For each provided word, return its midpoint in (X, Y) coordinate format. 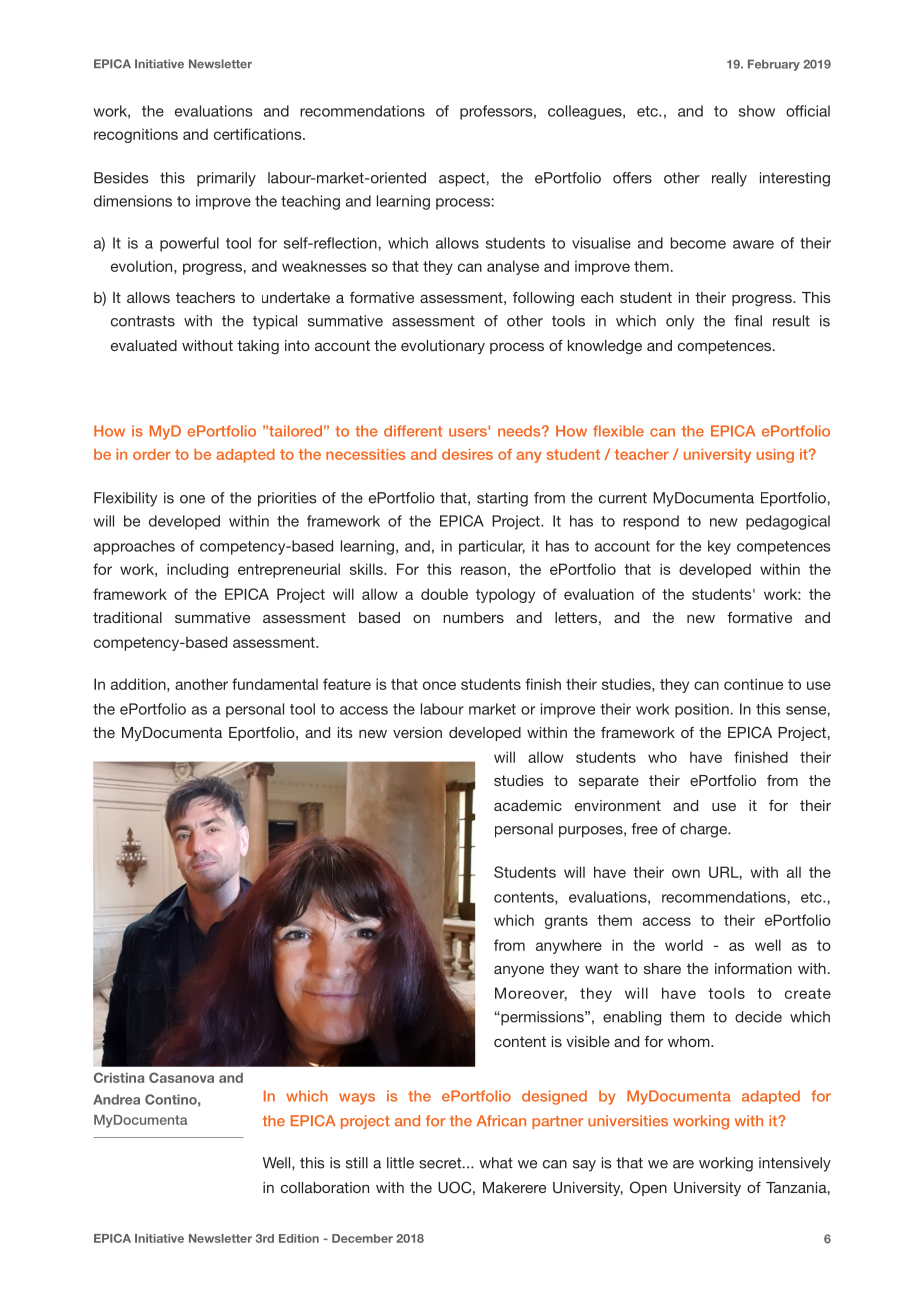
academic (528, 805)
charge (704, 830)
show (757, 111)
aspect (462, 180)
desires (467, 454)
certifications (259, 134)
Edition (299, 1238)
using (775, 456)
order (152, 454)
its (345, 732)
